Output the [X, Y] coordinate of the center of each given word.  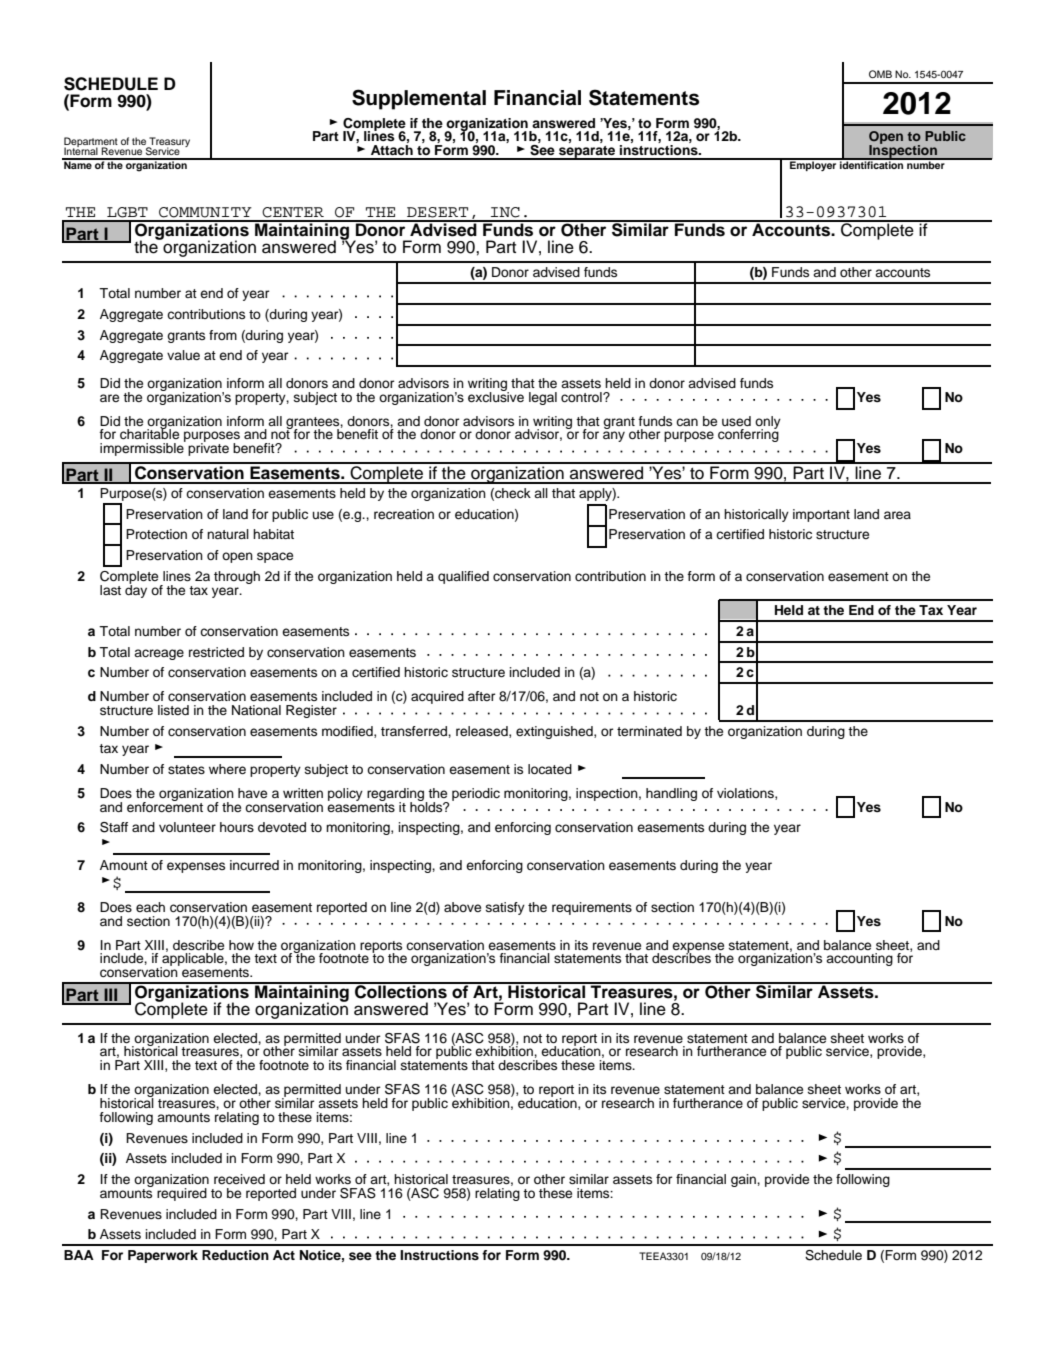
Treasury [168, 143]
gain [744, 1180]
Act [284, 1255]
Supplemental [419, 99]
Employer [813, 165]
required [182, 1194]
